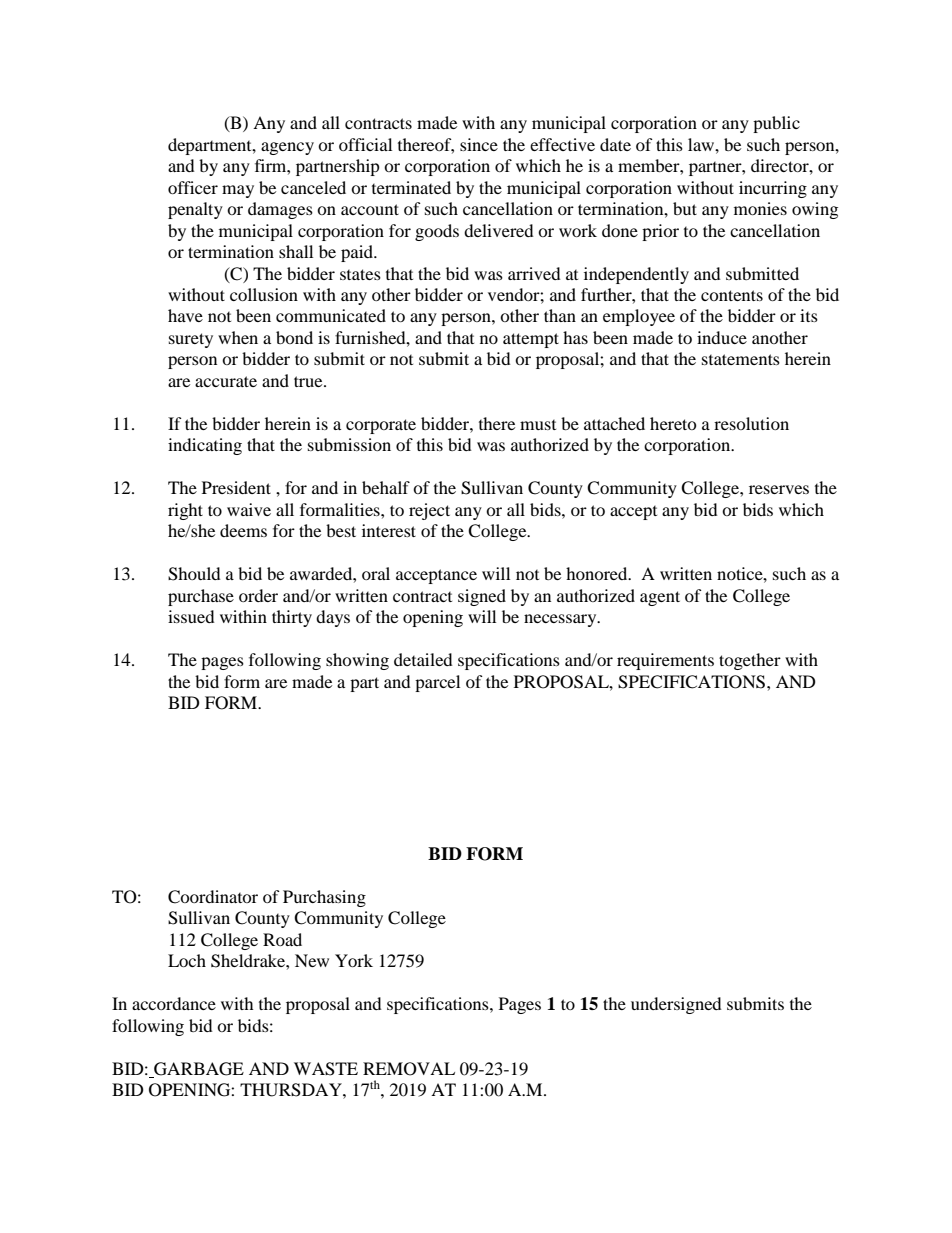 The width and height of the document is (952, 1233). What do you see at coordinates (685, 208) in the document?
I see `but` at bounding box center [685, 208].
